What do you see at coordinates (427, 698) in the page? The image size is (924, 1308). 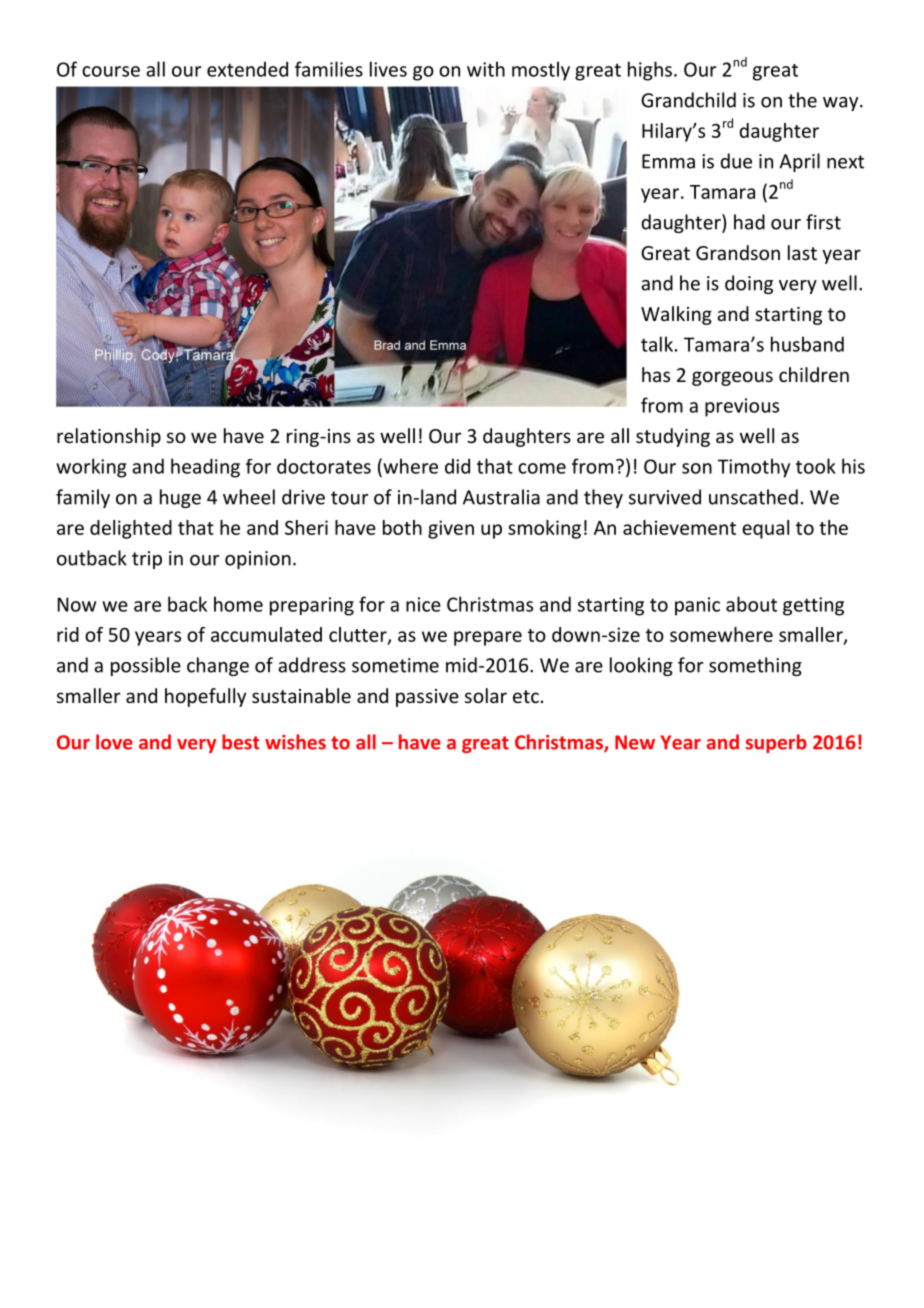 I see `passive` at bounding box center [427, 698].
